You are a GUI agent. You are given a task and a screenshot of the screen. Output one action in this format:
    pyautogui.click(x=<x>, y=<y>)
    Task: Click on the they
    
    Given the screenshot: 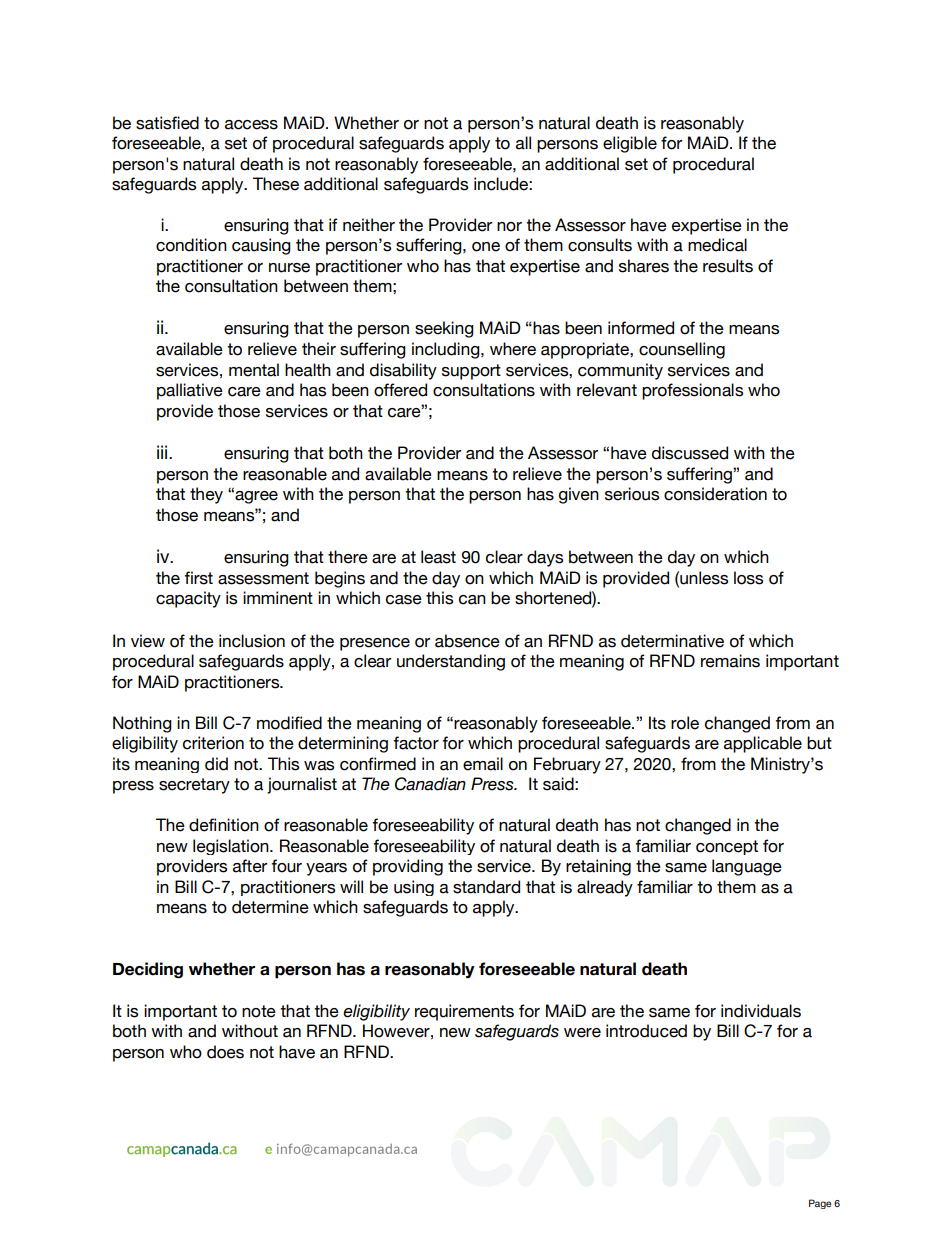 What is the action you would take?
    pyautogui.click(x=206, y=495)
